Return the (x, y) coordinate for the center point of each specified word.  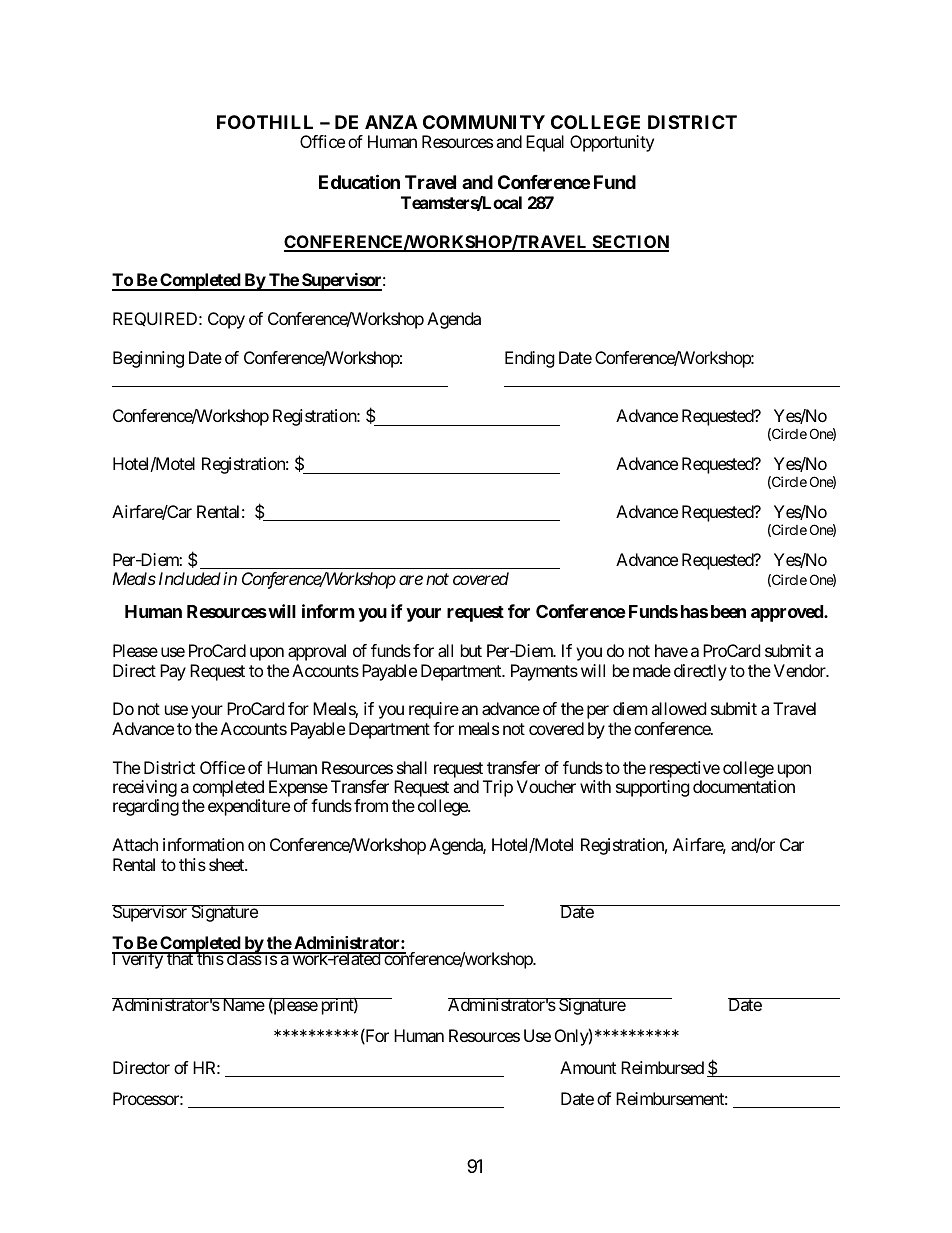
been (728, 611)
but (471, 650)
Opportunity (612, 143)
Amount (588, 1067)
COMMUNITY (484, 122)
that (180, 958)
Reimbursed (662, 1067)
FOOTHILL (265, 122)
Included (190, 578)
